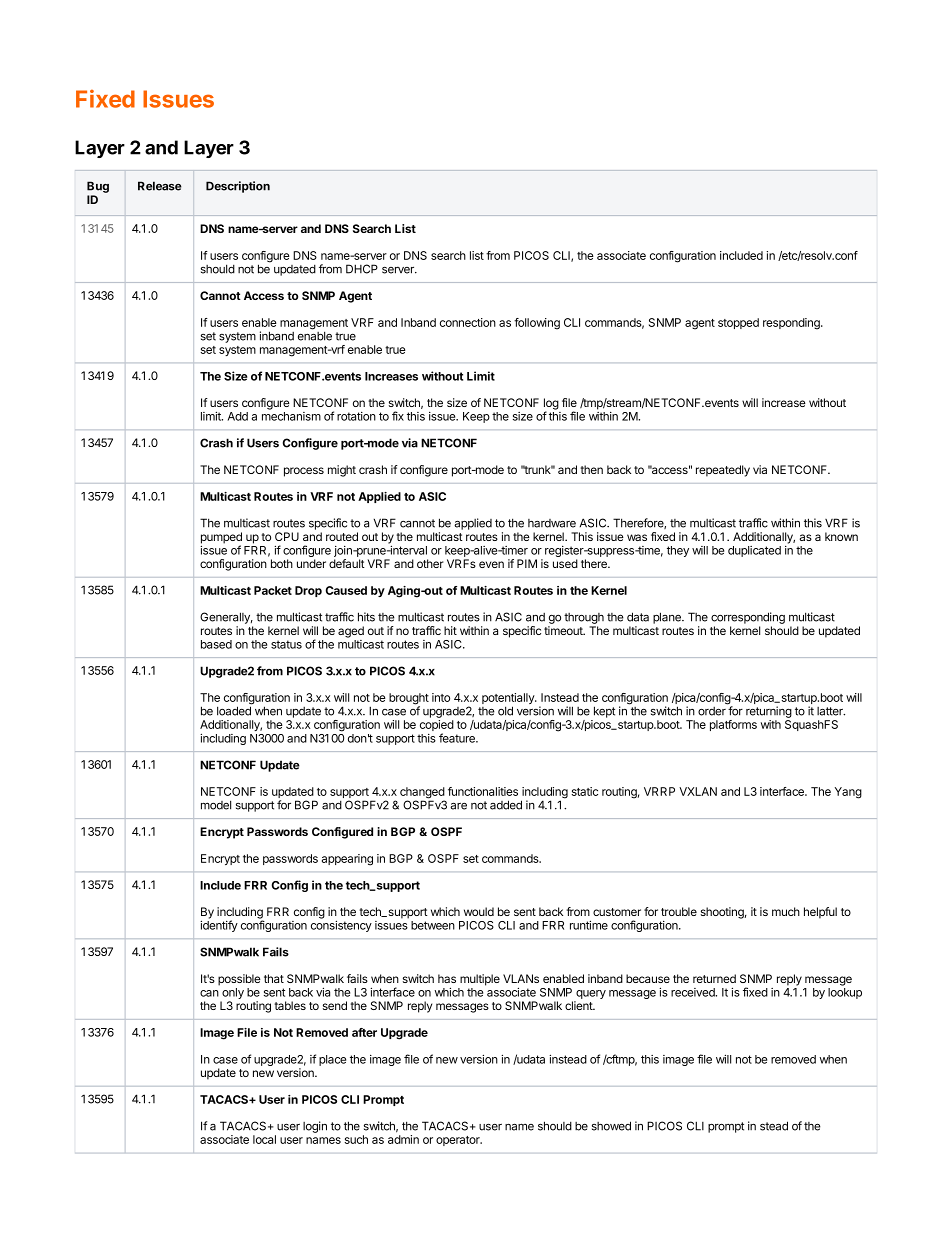 This image has width=952, height=1233. Describe the element at coordinates (611, 1126) in the image. I see `showed` at that location.
